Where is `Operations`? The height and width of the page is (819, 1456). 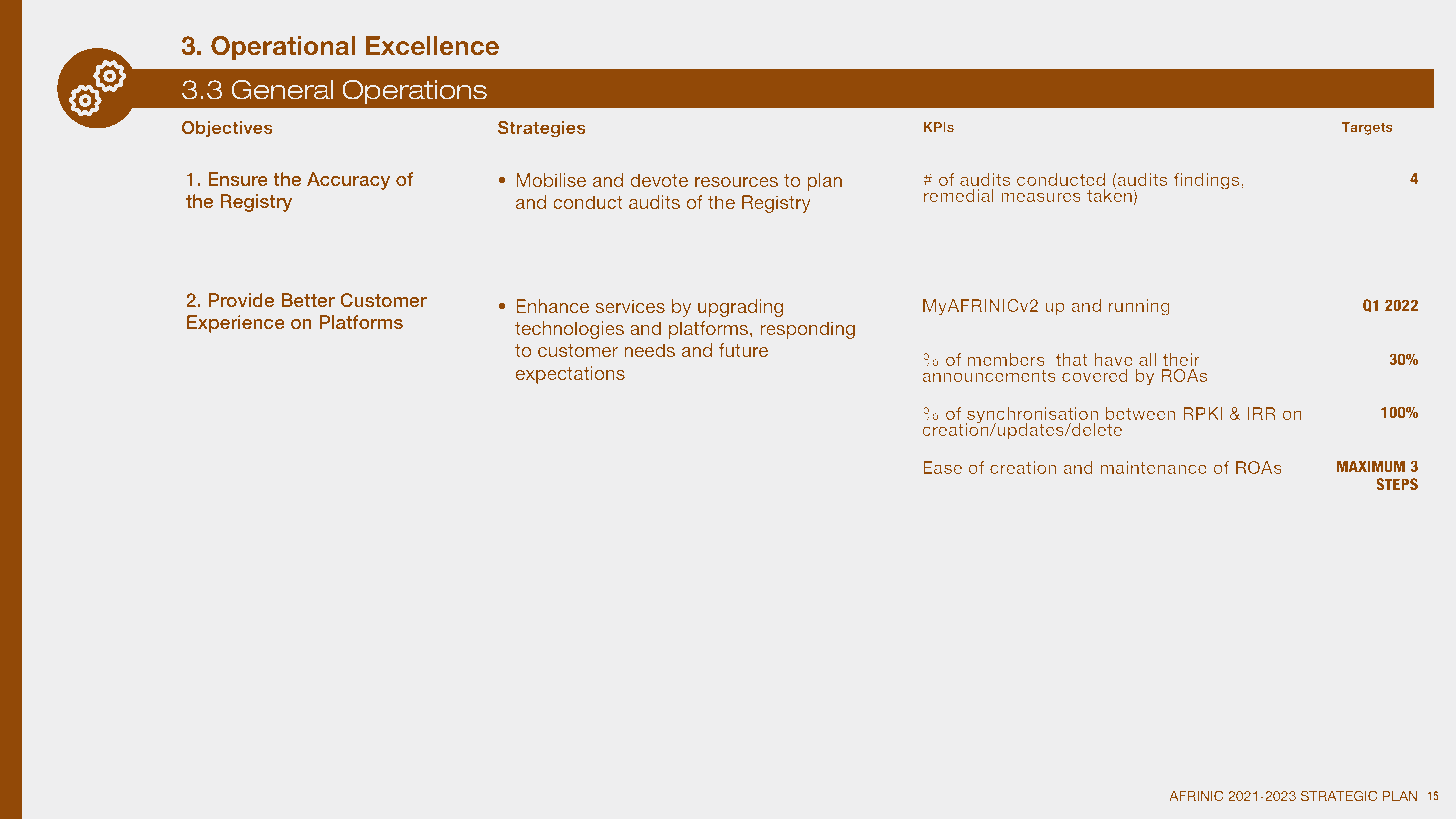
Operations is located at coordinates (414, 92).
